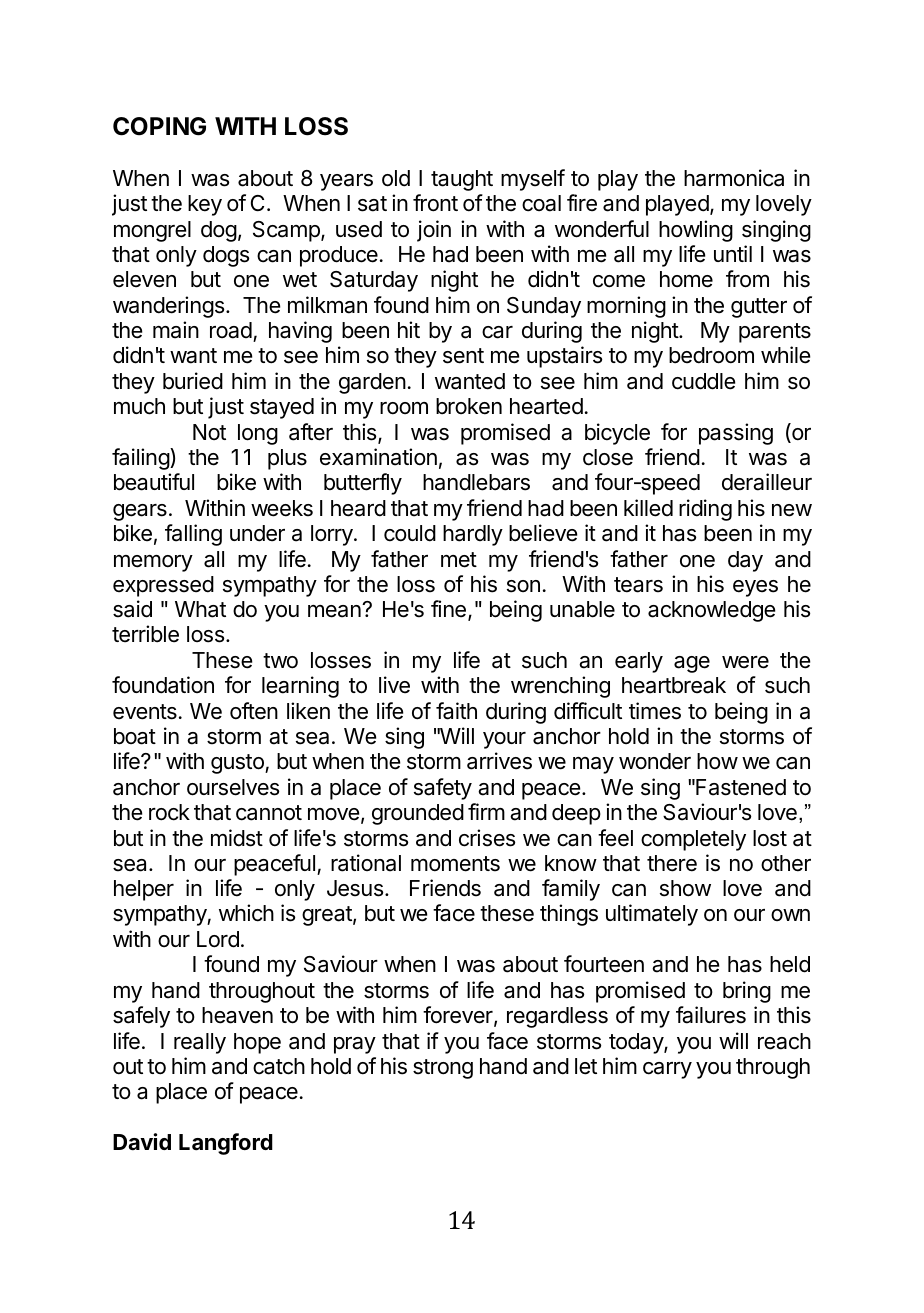 The width and height of the screenshot is (924, 1313). Describe the element at coordinates (231, 330) in the screenshot. I see `road` at that location.
